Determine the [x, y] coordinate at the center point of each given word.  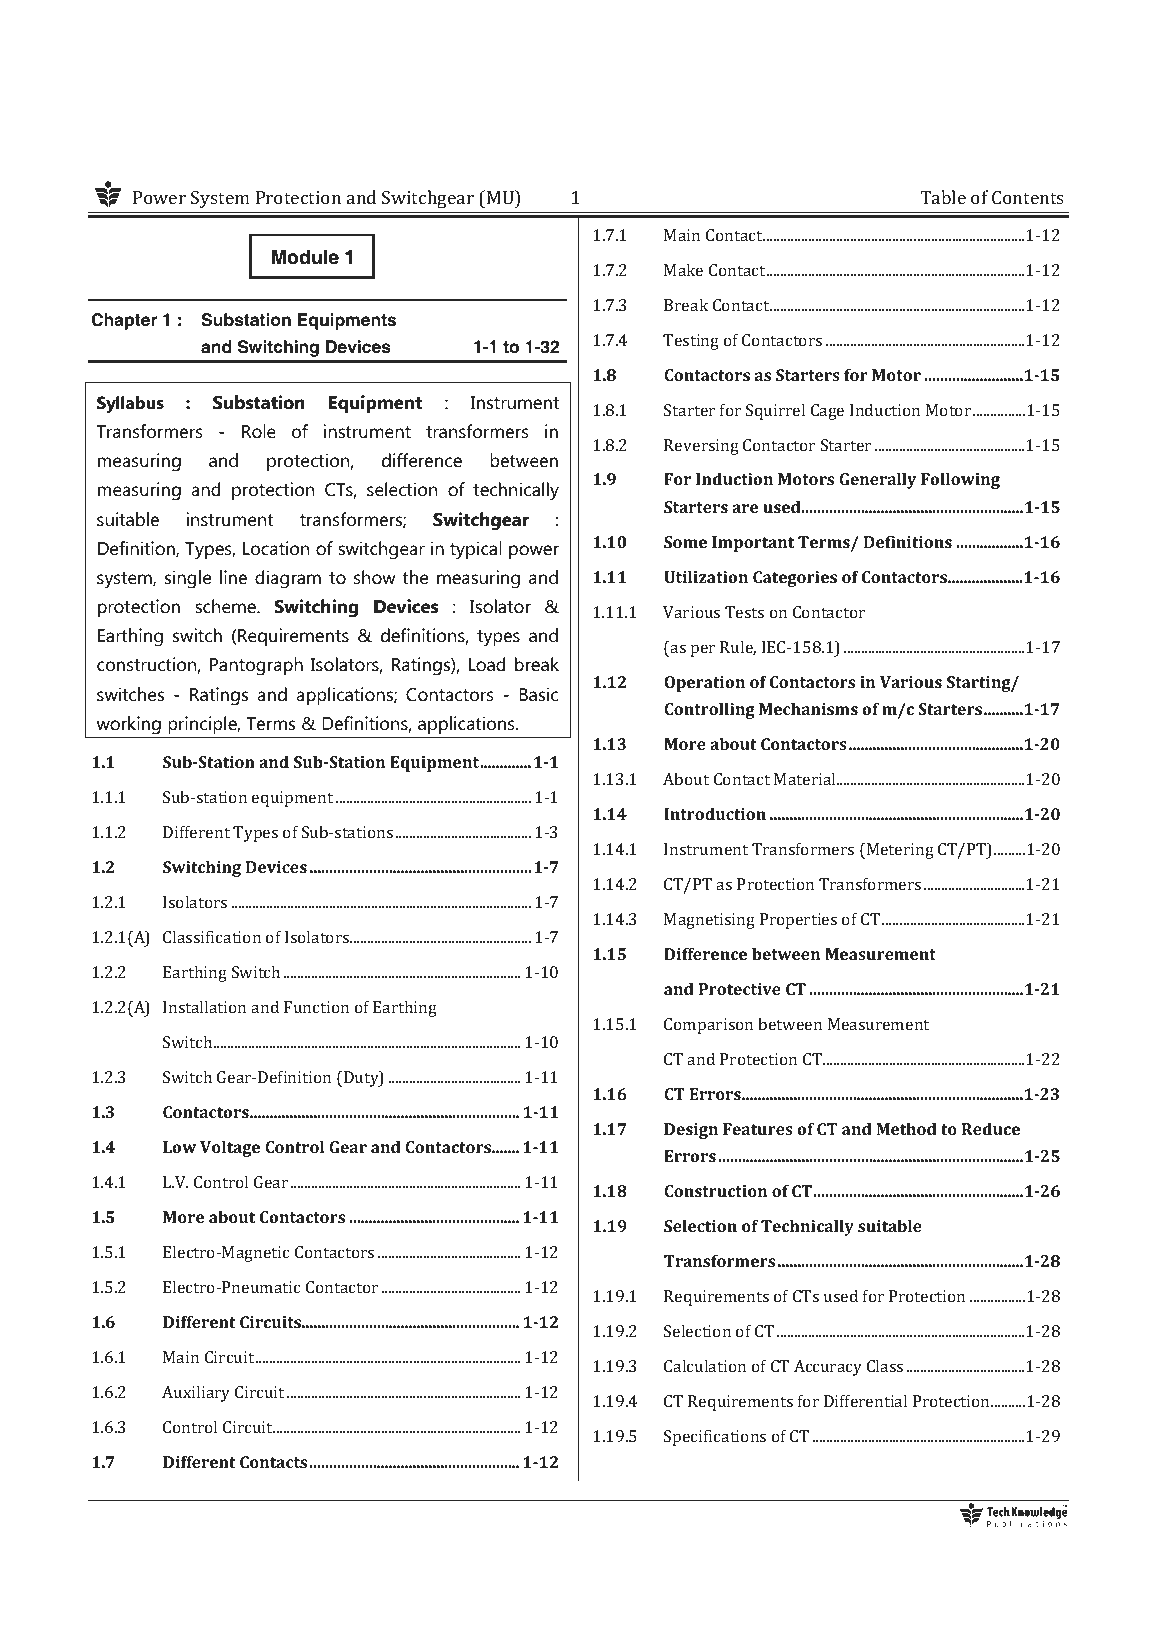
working [129, 725]
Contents [1028, 197]
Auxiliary [196, 1393]
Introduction [715, 813]
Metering [899, 851]
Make [683, 269]
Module [305, 257]
